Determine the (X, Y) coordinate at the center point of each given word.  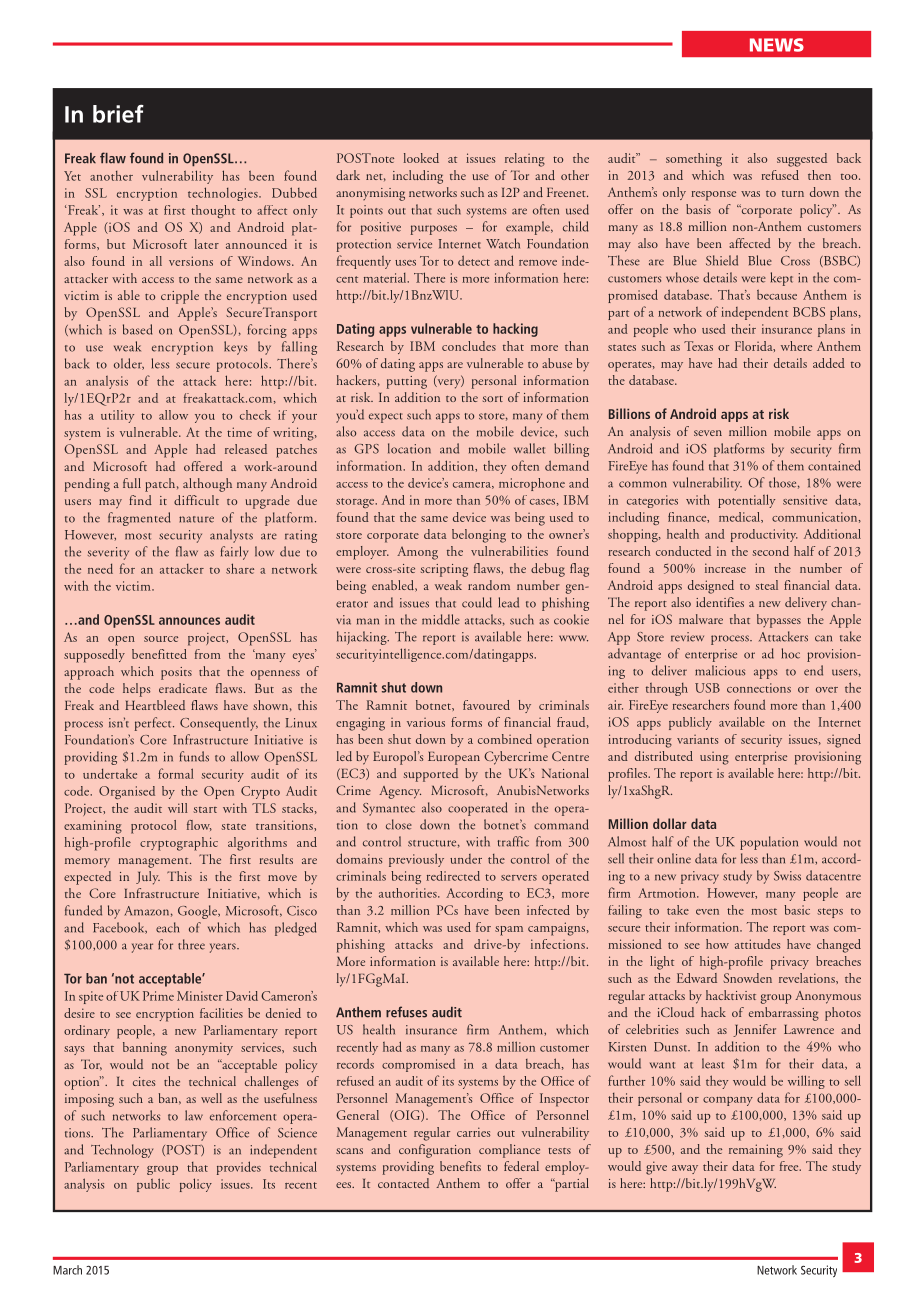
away (685, 1169)
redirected (453, 876)
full (132, 483)
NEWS (777, 45)
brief (118, 114)
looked (421, 158)
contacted (403, 1183)
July (148, 878)
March (67, 1270)
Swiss (787, 876)
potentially (746, 501)
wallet (529, 448)
